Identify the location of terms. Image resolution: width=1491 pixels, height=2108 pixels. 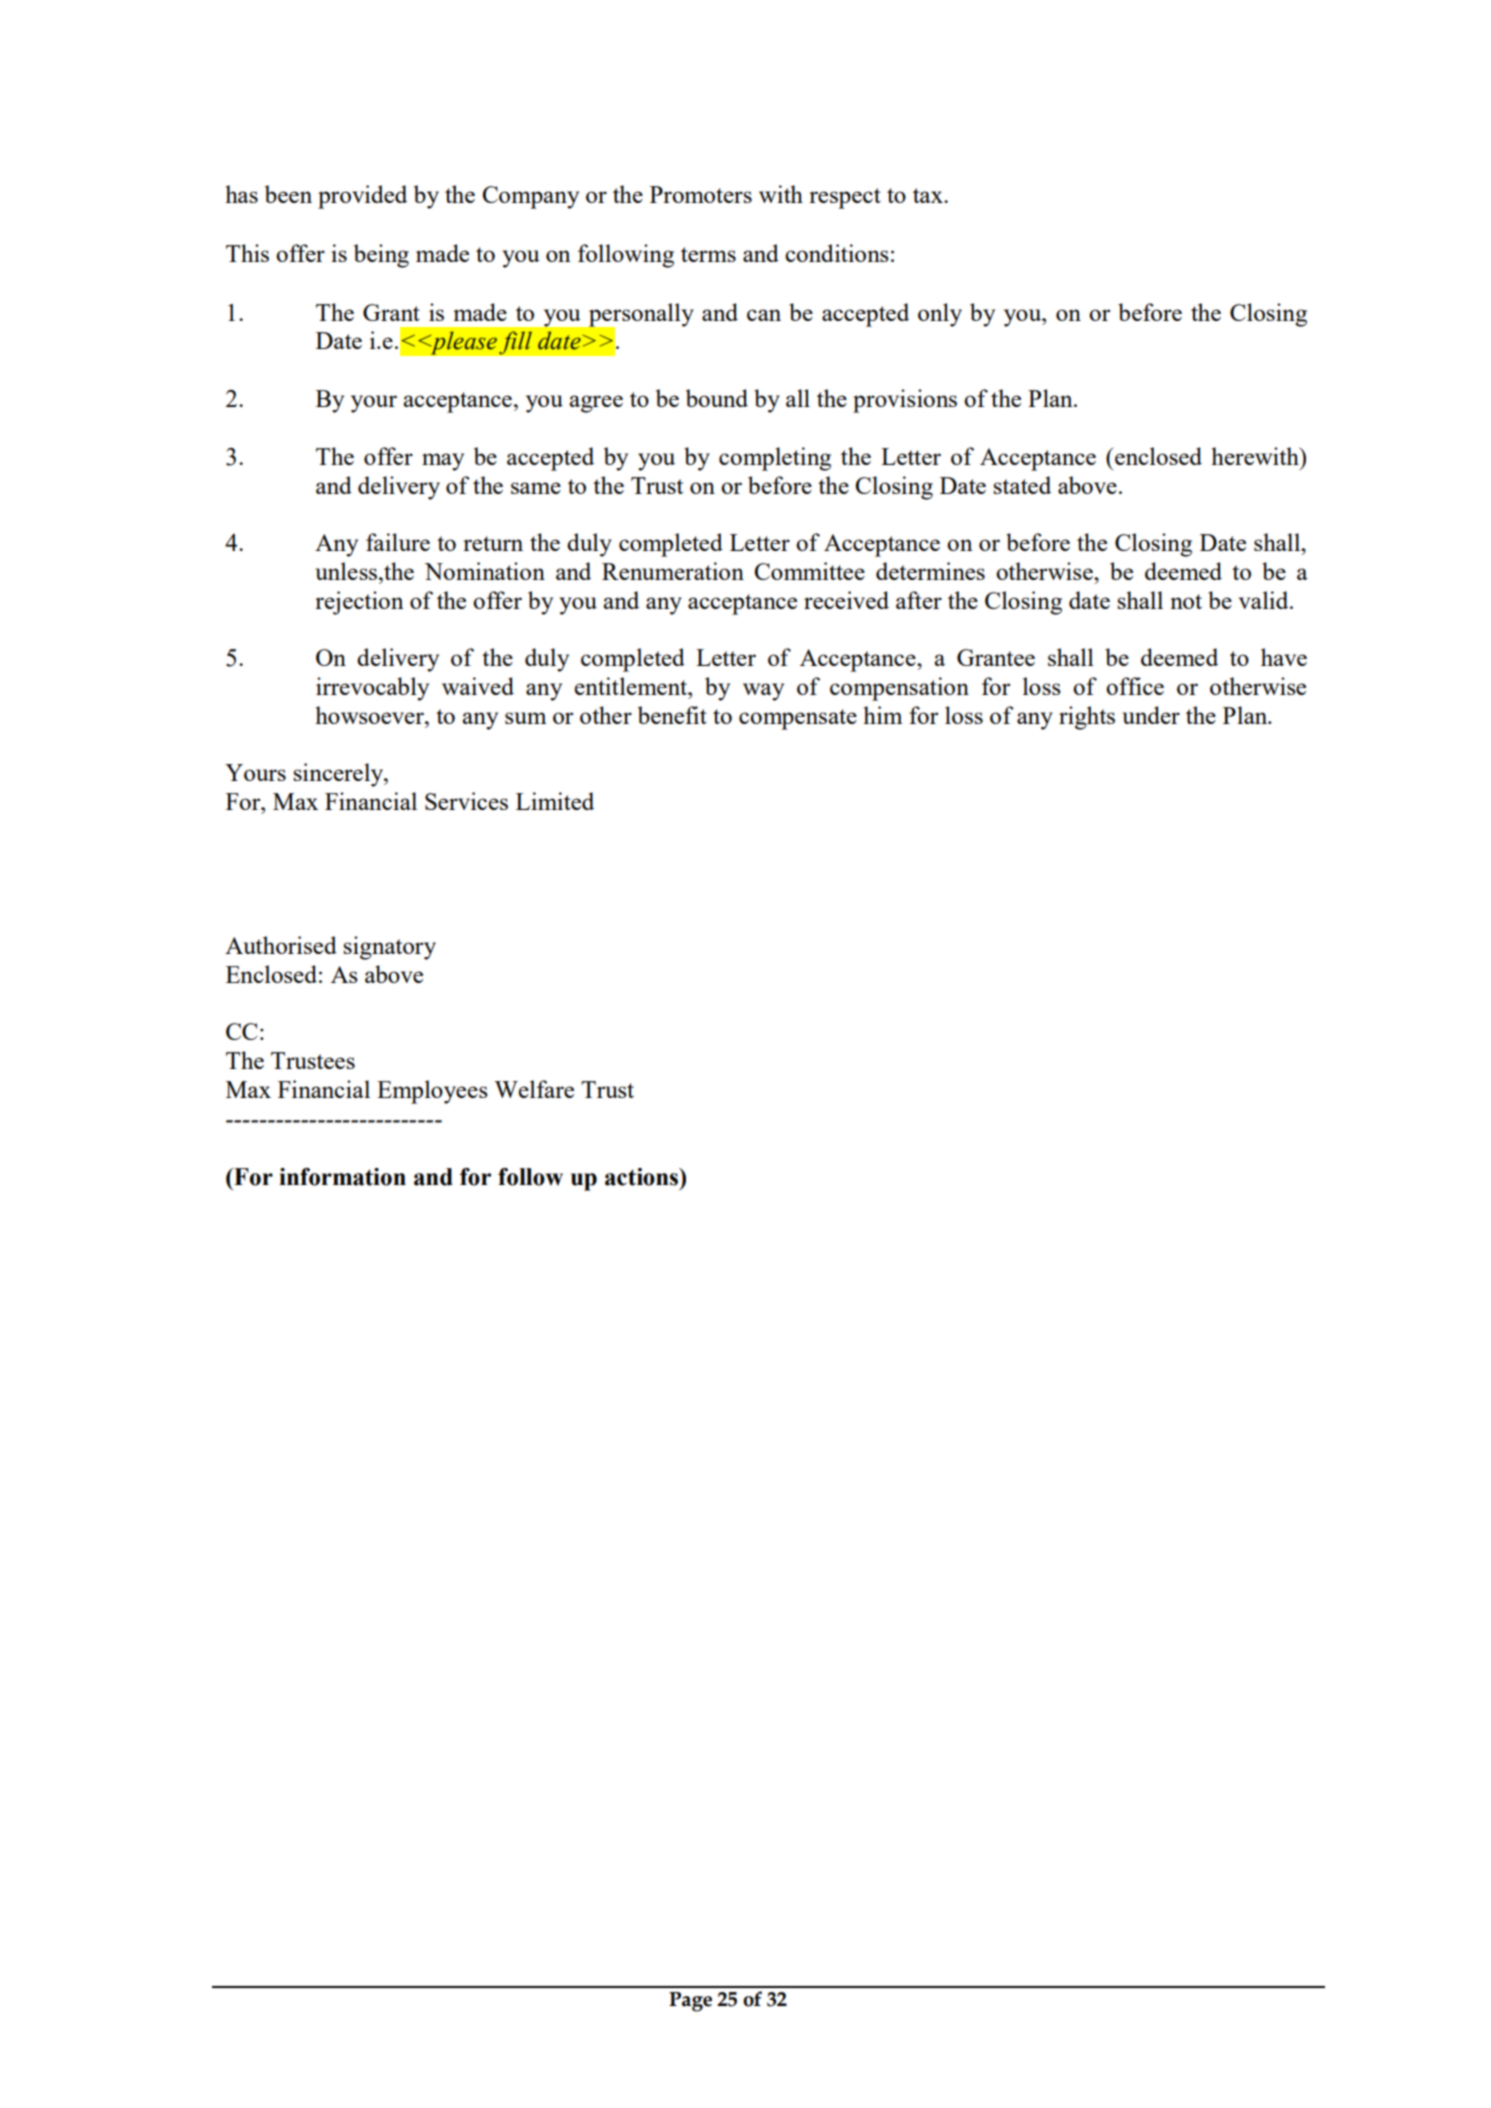
(708, 254).
